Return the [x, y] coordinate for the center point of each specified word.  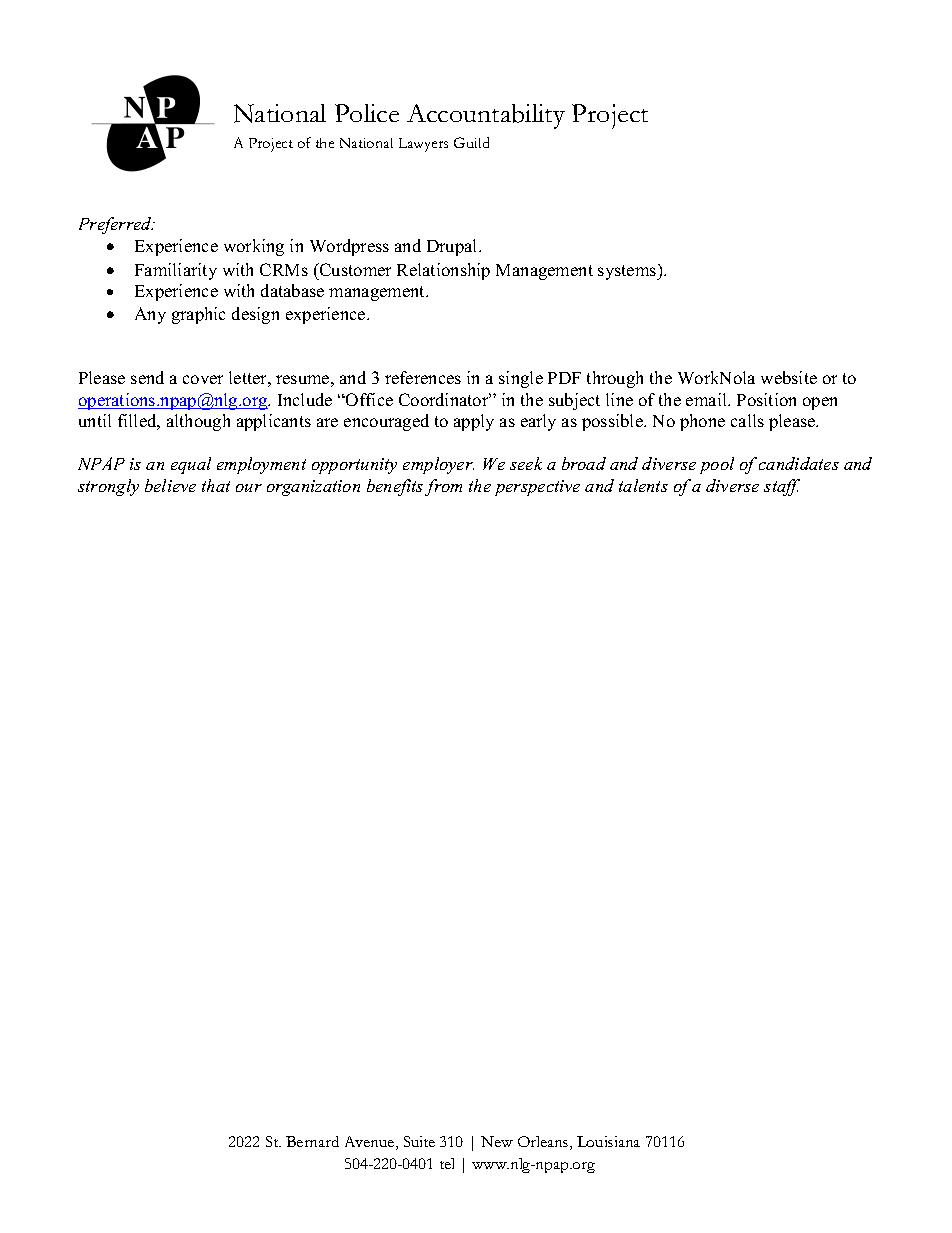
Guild [471, 142]
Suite [419, 1141]
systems [628, 272]
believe [170, 485]
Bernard [312, 1141]
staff [782, 487]
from [443, 487]
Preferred [116, 225]
